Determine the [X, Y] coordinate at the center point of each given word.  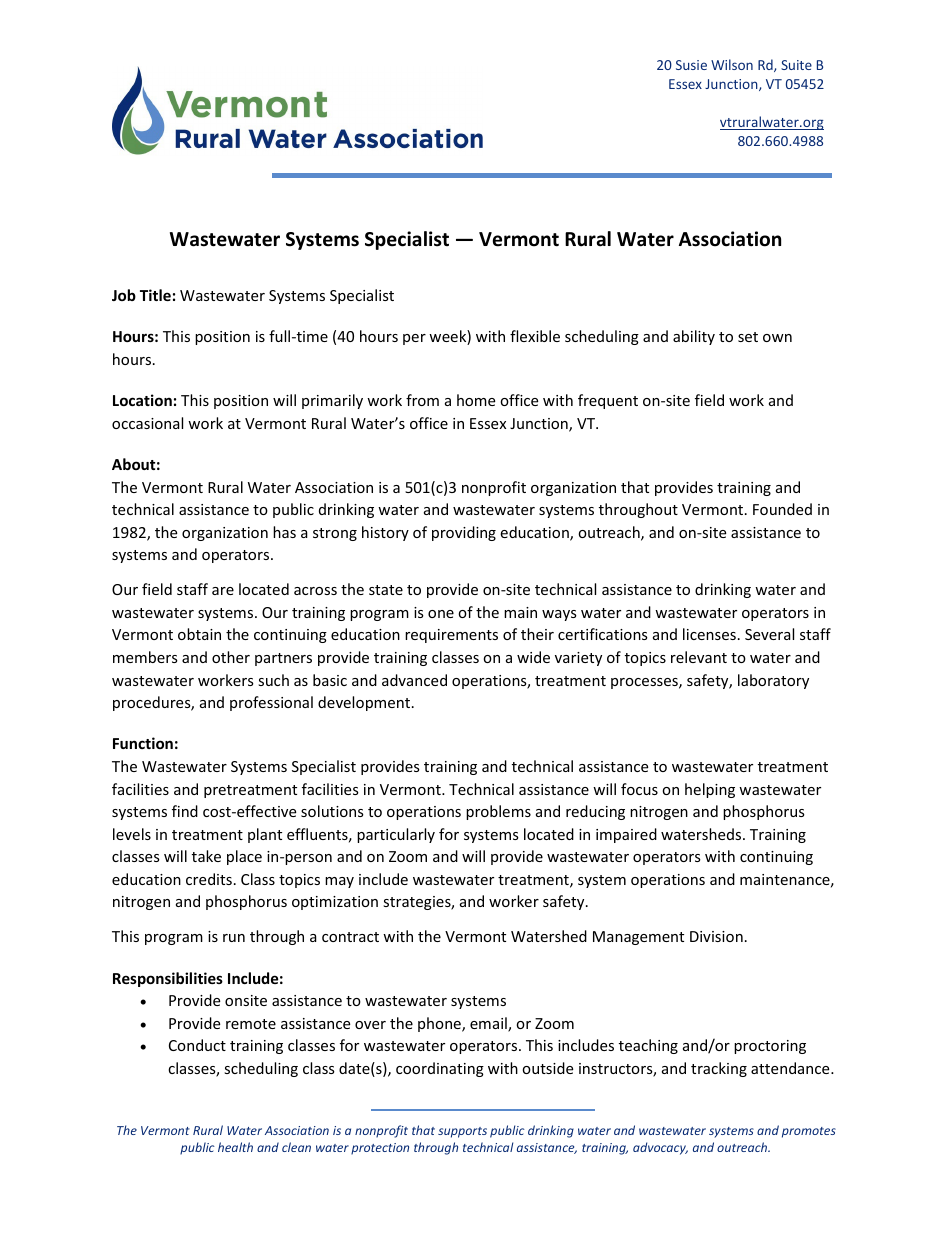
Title [155, 295]
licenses [709, 634]
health [235, 1147]
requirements [451, 636]
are [223, 591]
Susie [691, 65]
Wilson [732, 64]
